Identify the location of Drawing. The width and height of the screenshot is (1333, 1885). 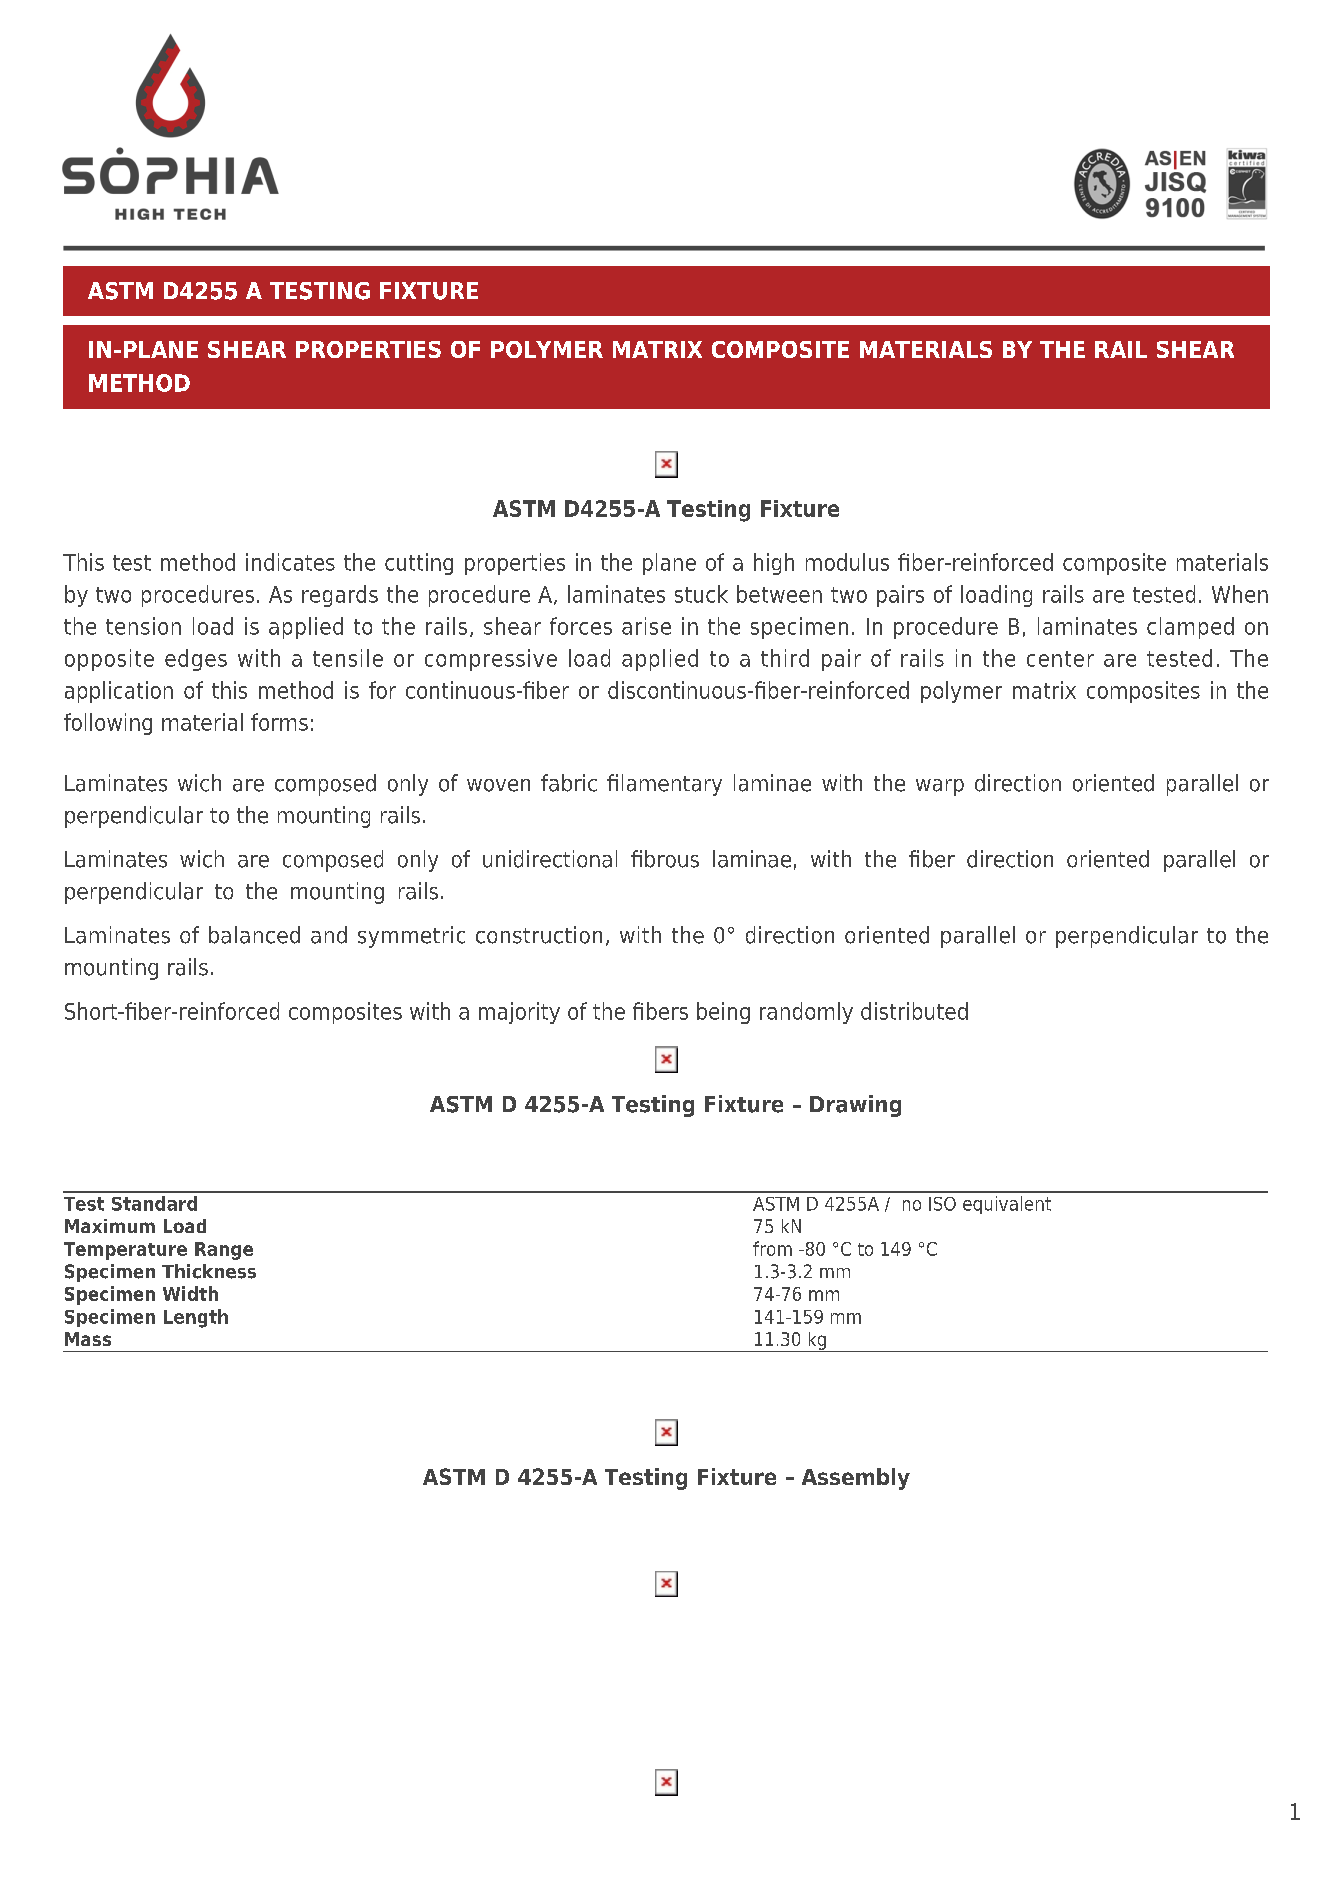
(855, 1106).
